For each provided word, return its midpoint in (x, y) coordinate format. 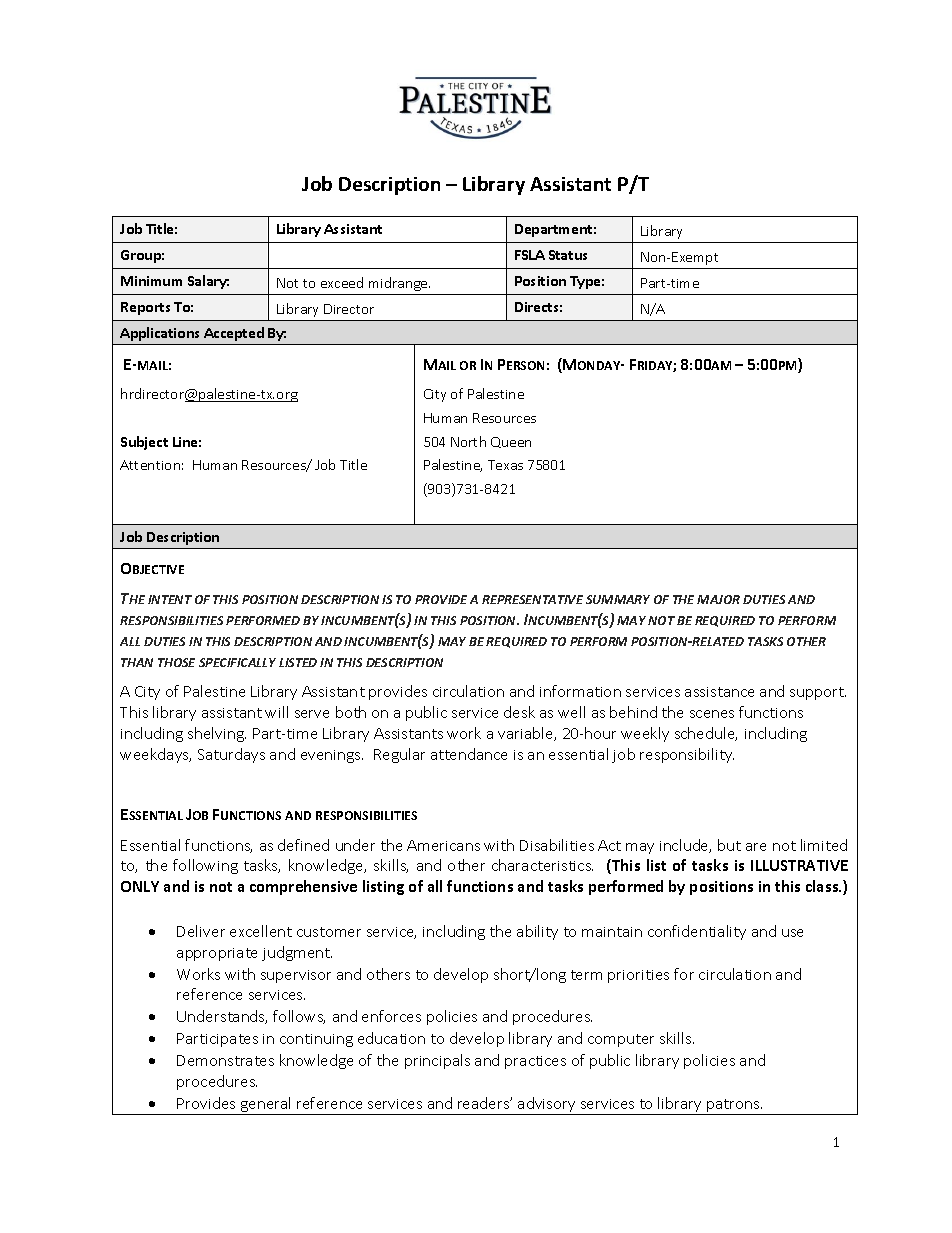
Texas (505, 465)
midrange (399, 284)
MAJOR (718, 599)
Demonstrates (225, 1060)
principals (437, 1061)
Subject (144, 443)
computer (621, 1040)
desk (519, 712)
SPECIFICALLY (237, 662)
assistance (719, 692)
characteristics (542, 865)
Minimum (151, 281)
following (205, 866)
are (756, 847)
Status (568, 255)
